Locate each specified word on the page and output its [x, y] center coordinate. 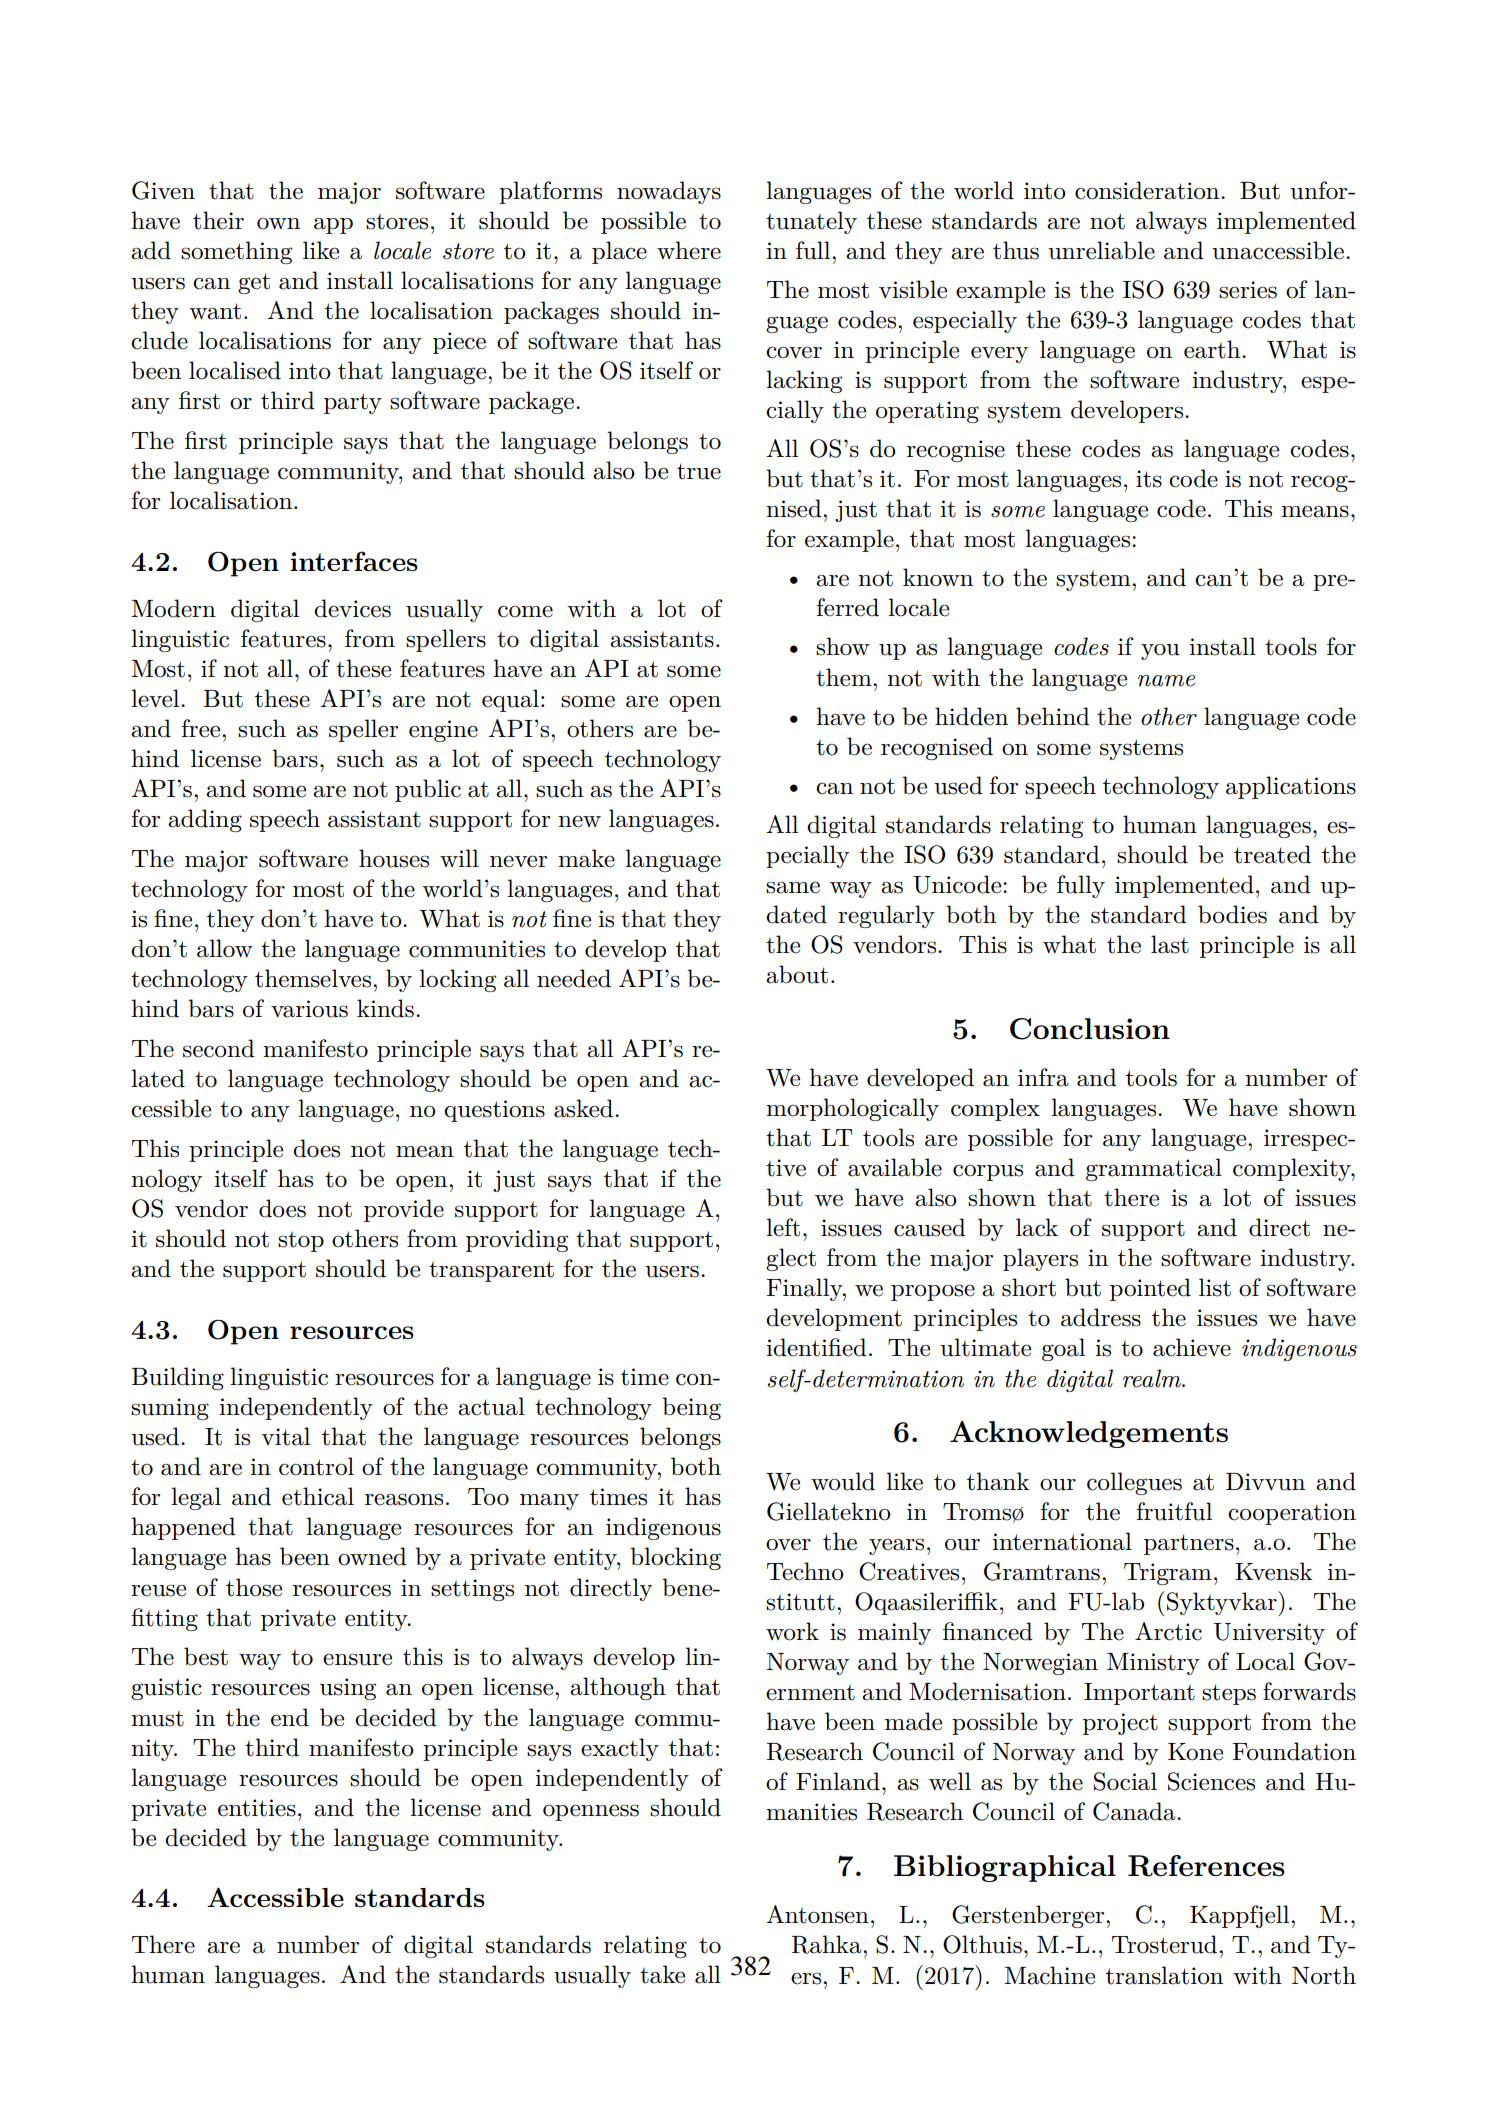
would [843, 1481]
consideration [1148, 190]
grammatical [1154, 1169]
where [689, 250]
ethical [318, 1496]
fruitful [1174, 1511]
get [254, 283]
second [219, 1048]
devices [352, 608]
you [1160, 652]
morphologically [852, 1109]
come [525, 611]
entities [257, 1808]
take [662, 1974]
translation [1164, 1975]
